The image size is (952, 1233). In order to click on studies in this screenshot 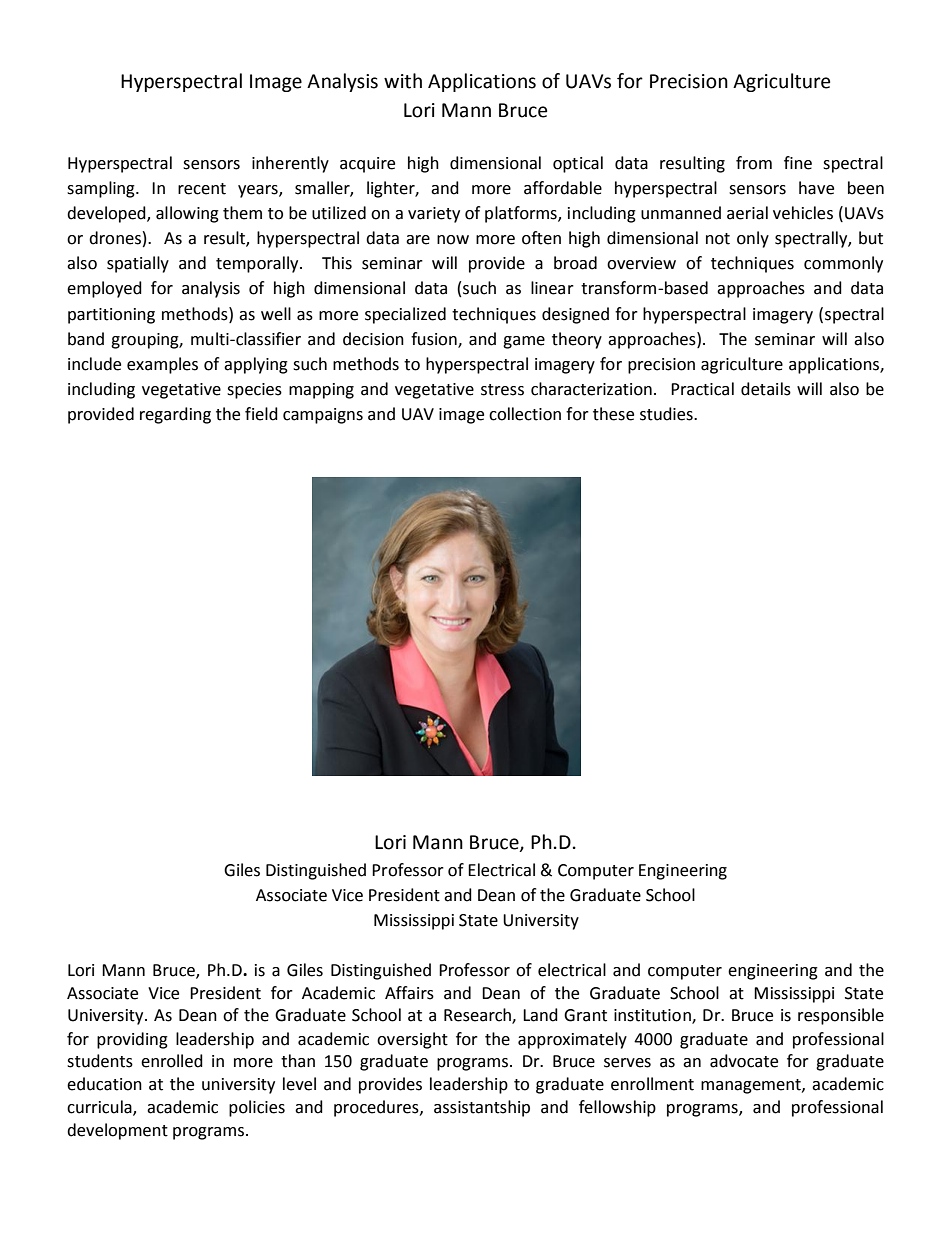, I will do `click(667, 414)`.
